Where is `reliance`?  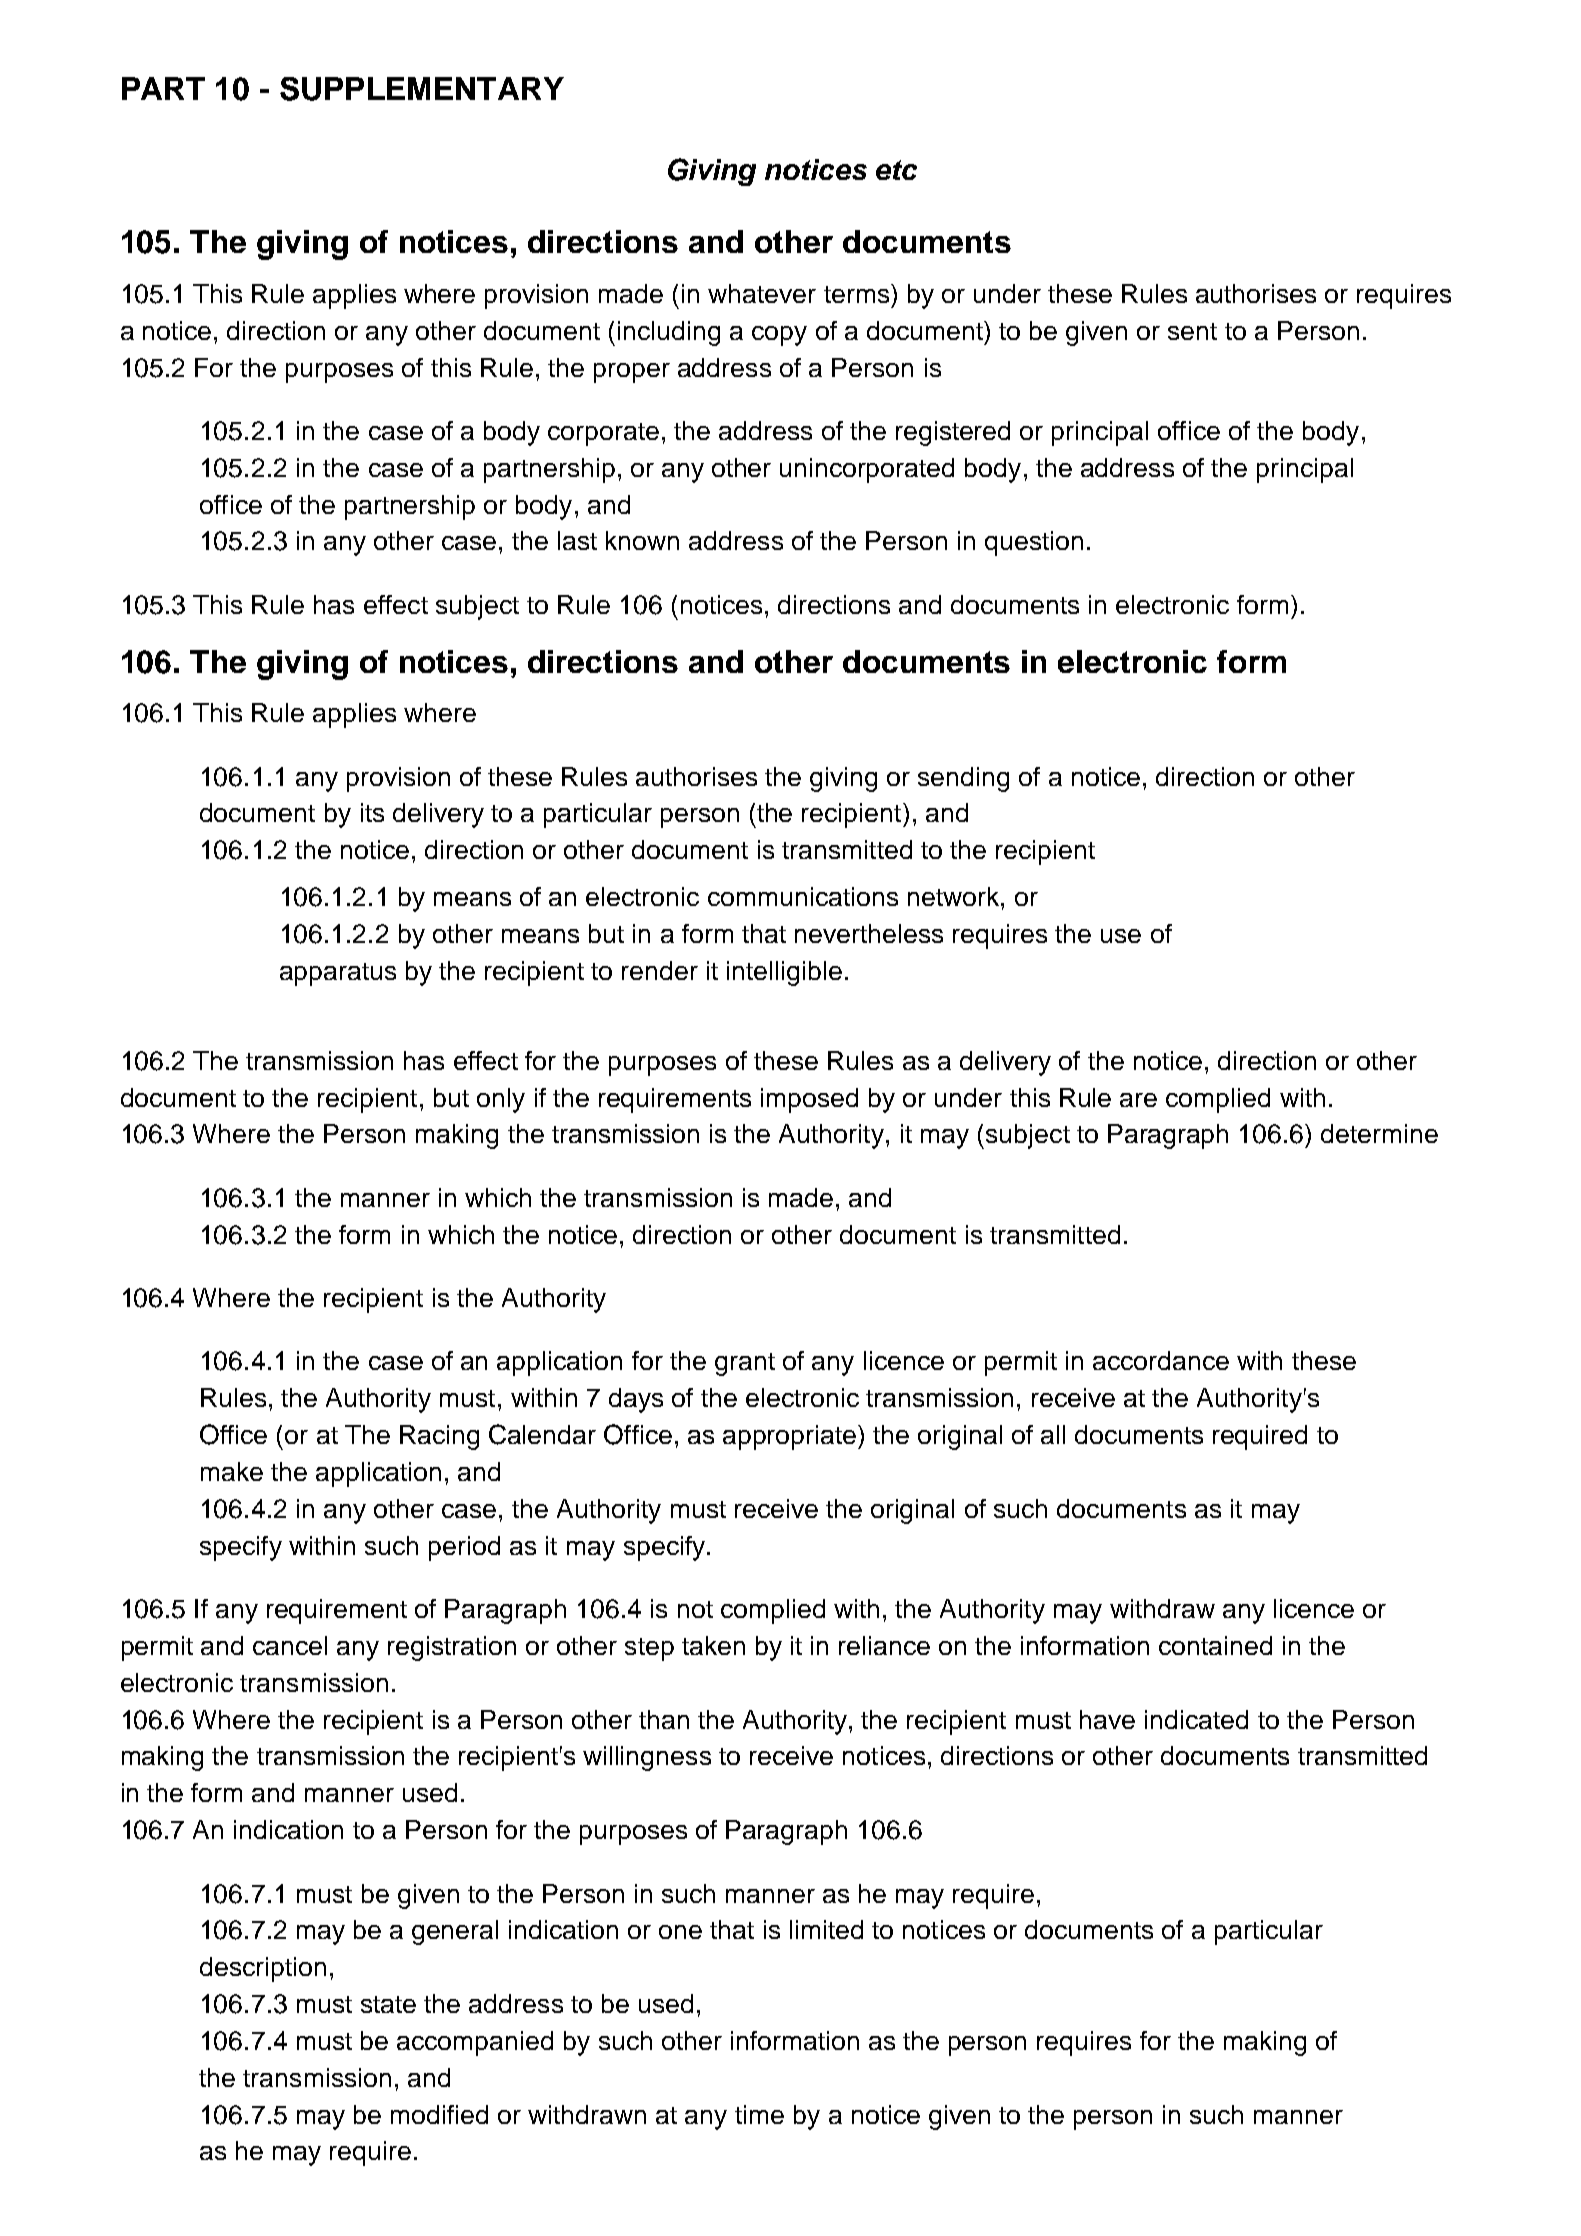 reliance is located at coordinates (884, 1645).
